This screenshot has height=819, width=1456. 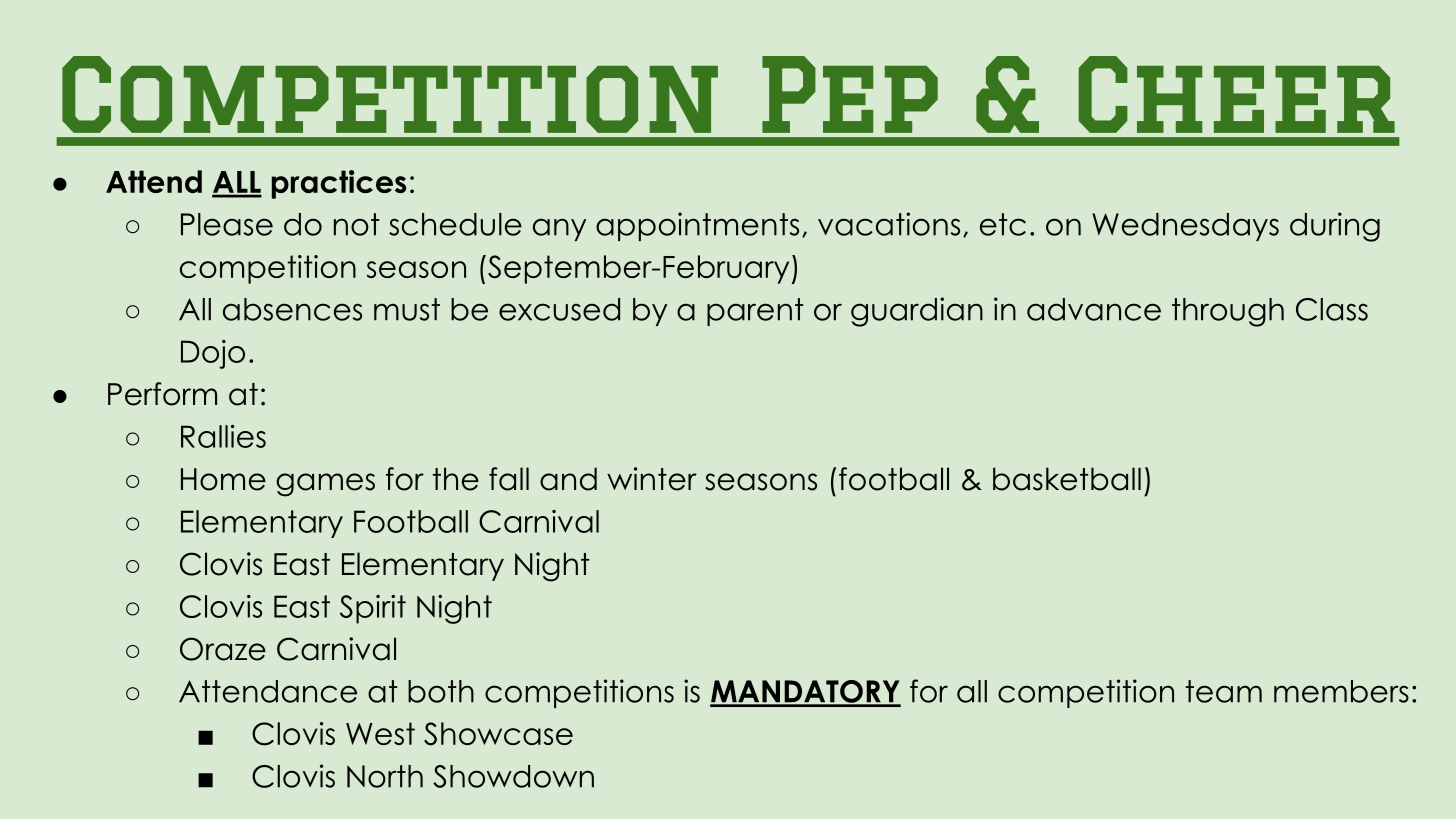 What do you see at coordinates (1067, 479) in the screenshot?
I see `basketball` at bounding box center [1067, 479].
